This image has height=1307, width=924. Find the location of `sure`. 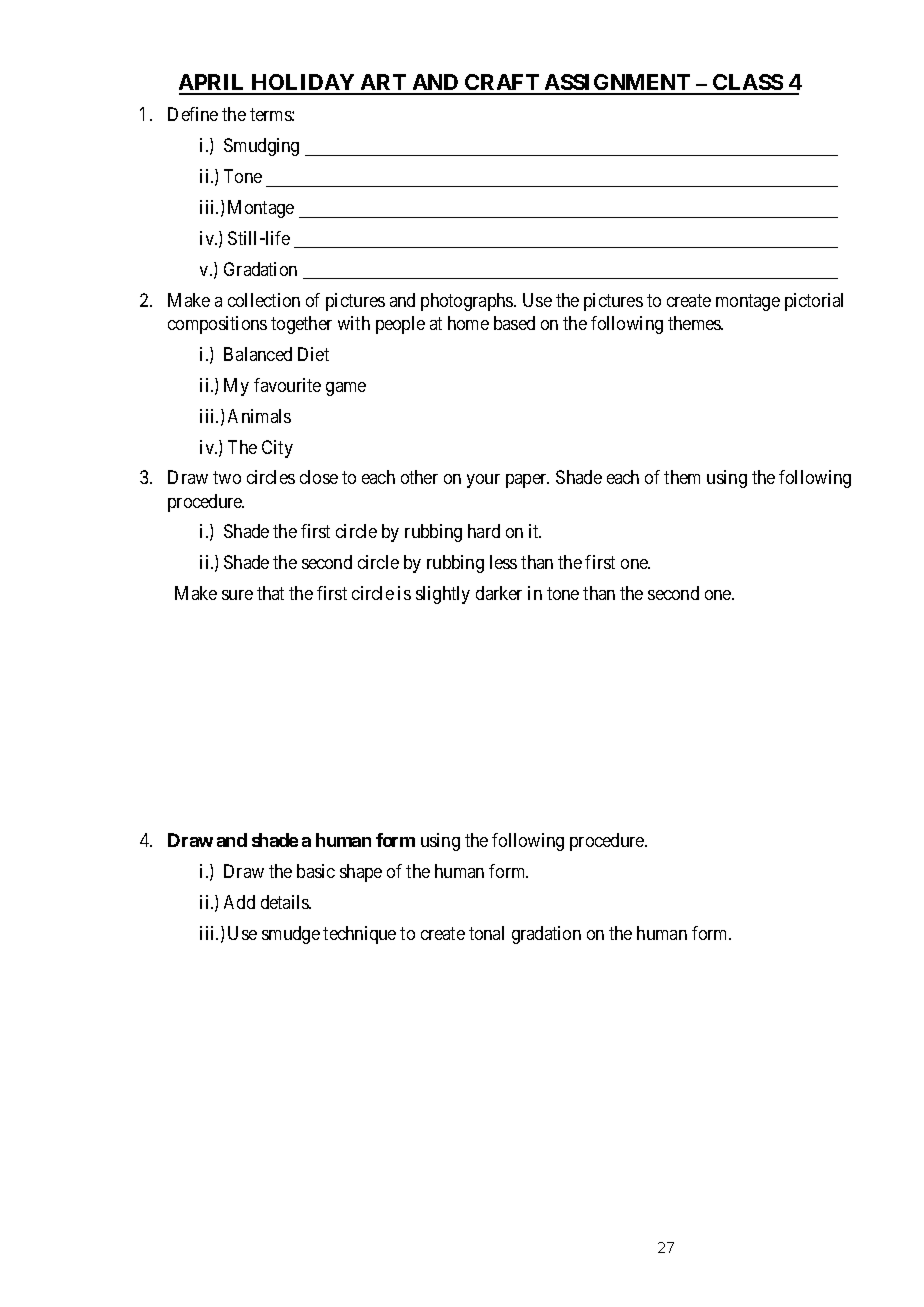

sure is located at coordinates (237, 595).
